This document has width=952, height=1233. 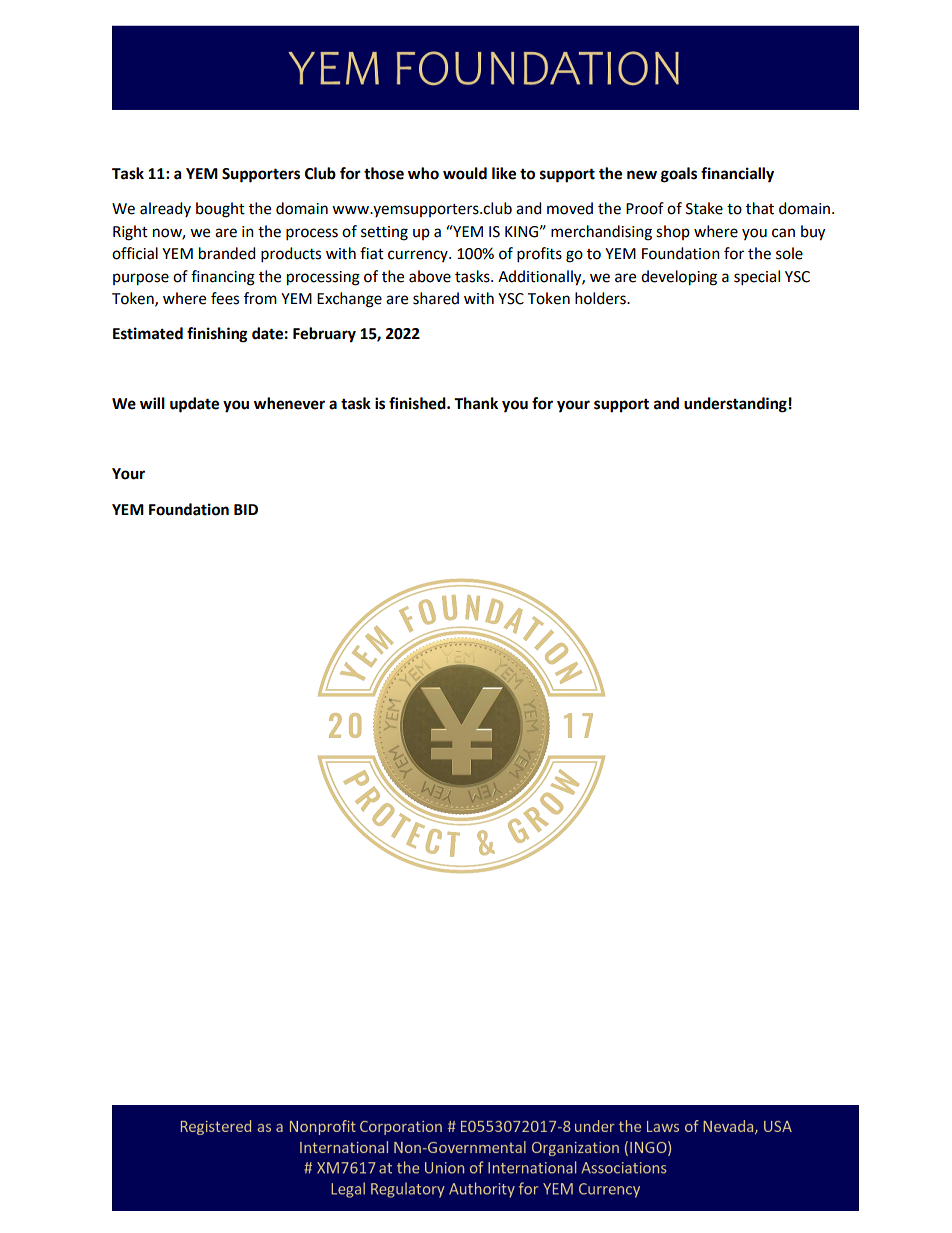 What do you see at coordinates (419, 256) in the document?
I see `currency` at bounding box center [419, 256].
